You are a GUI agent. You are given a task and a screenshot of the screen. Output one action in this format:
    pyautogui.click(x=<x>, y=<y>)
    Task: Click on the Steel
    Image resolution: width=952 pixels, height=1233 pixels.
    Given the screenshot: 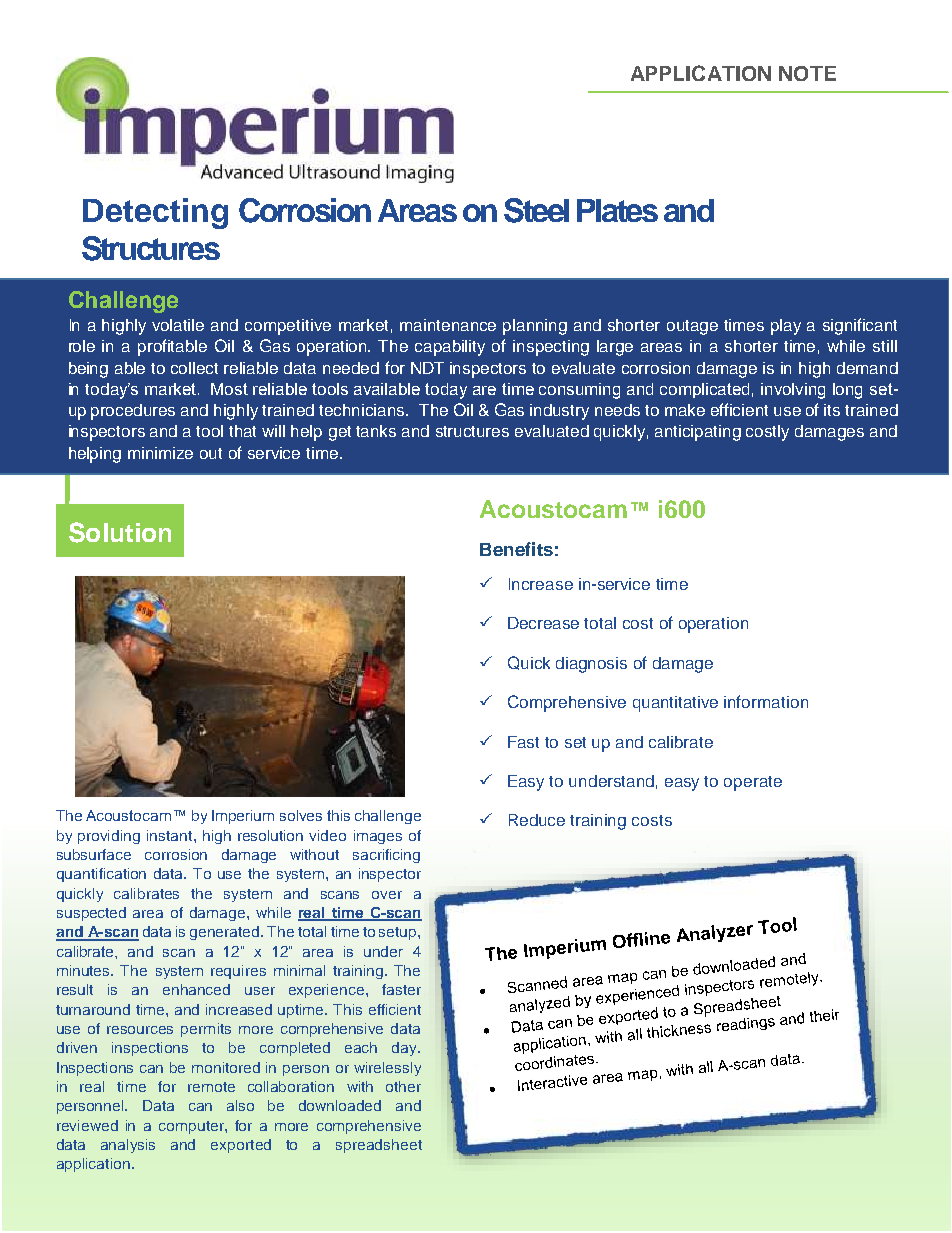 What is the action you would take?
    pyautogui.click(x=536, y=210)
